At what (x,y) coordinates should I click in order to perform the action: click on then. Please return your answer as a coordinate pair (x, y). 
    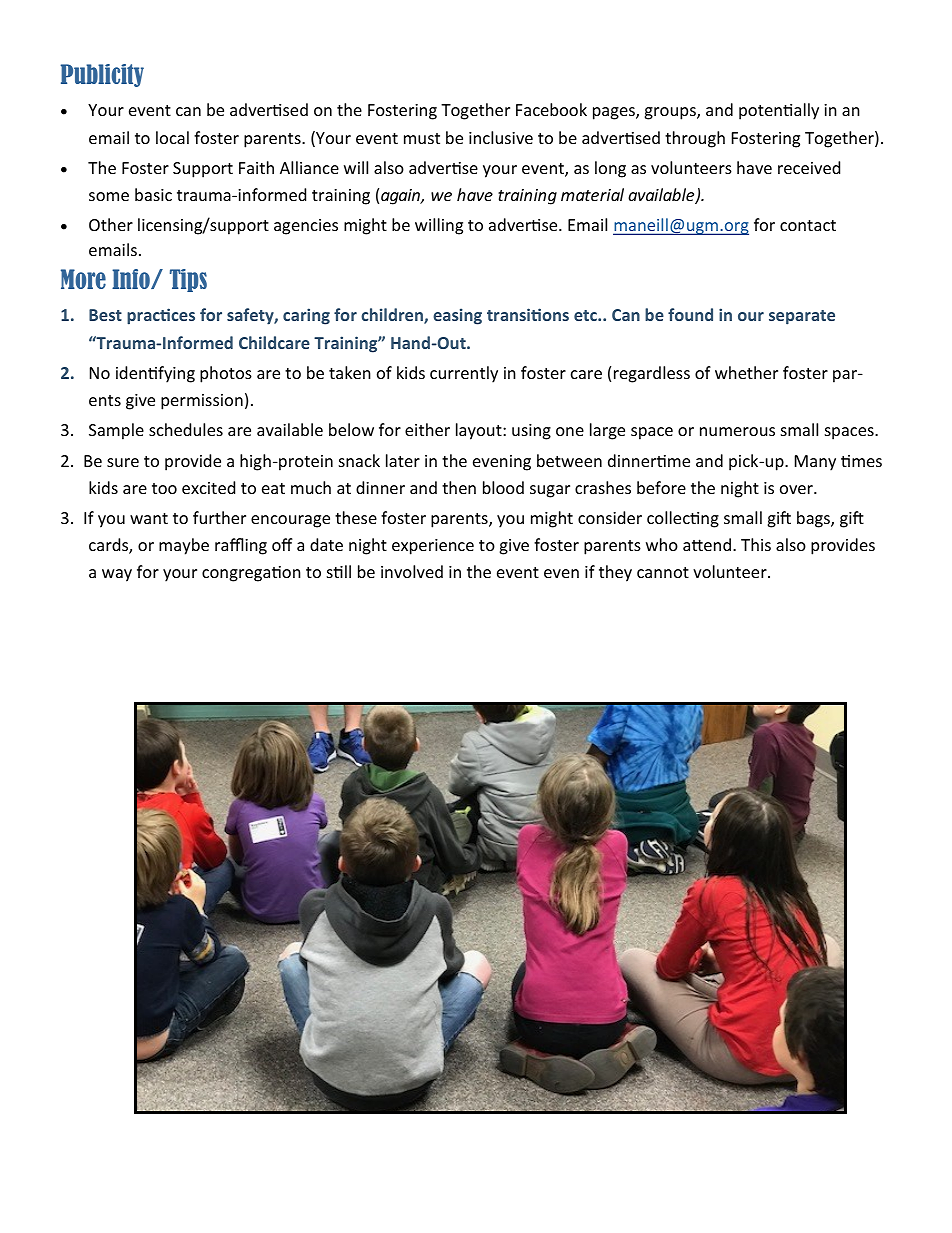
    Looking at the image, I should click on (459, 487).
